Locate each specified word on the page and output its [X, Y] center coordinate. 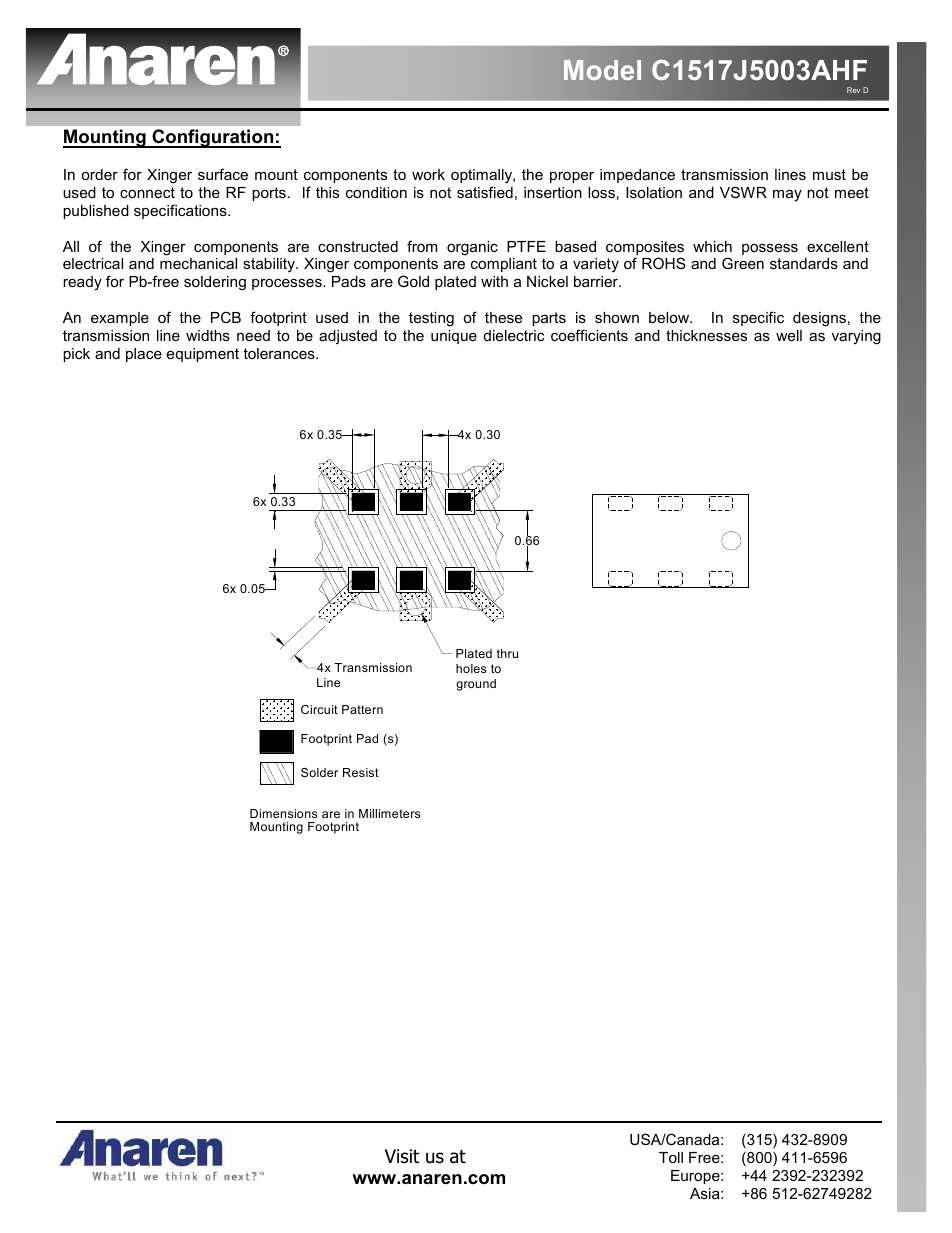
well [789, 335]
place [144, 355]
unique [454, 337]
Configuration [213, 138]
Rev [853, 90]
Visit [402, 1156]
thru [507, 653]
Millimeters [390, 813]
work [428, 174]
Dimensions [284, 813]
